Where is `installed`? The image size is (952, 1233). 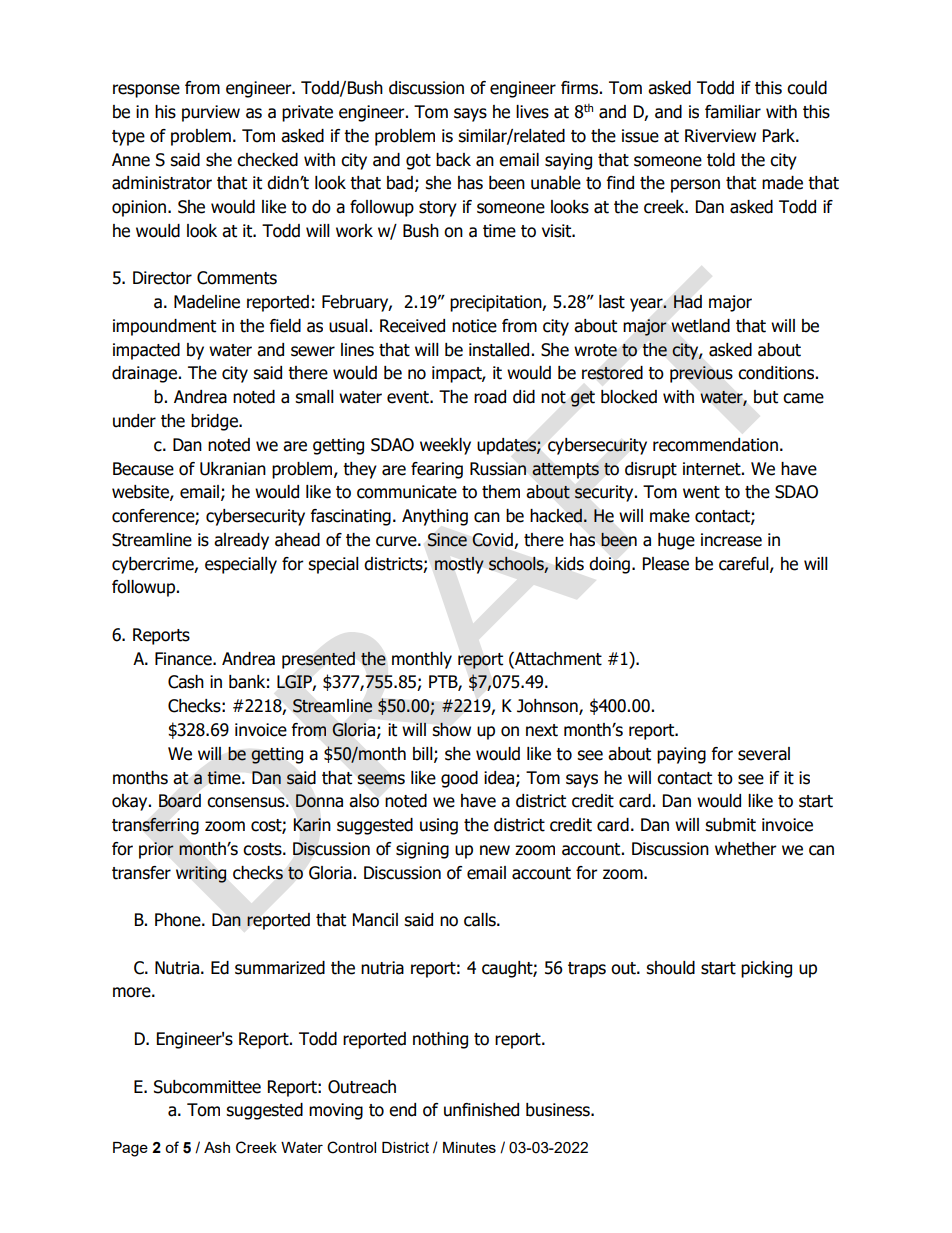
installed is located at coordinates (499, 350).
